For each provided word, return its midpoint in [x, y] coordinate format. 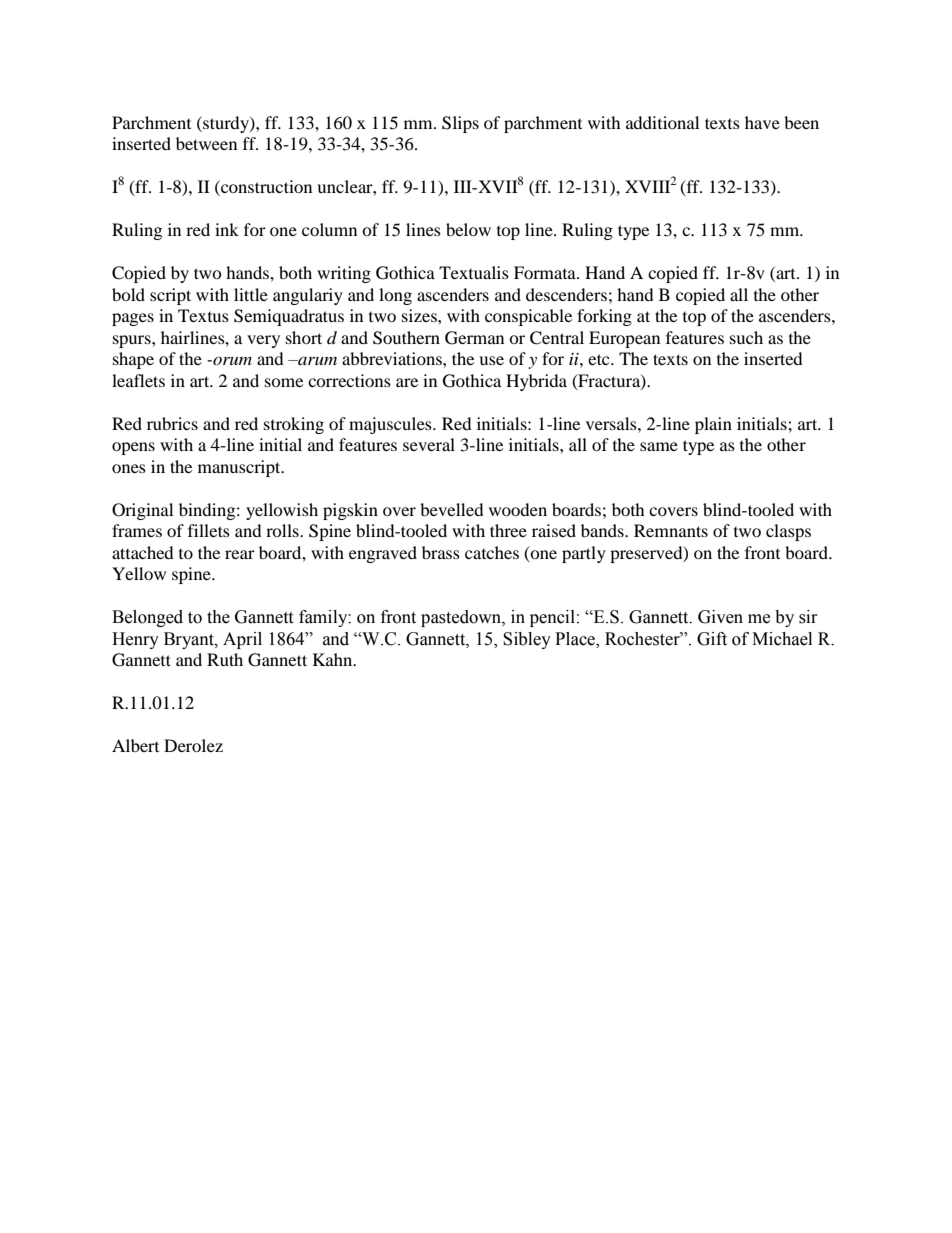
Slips [460, 124]
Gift [712, 639]
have [762, 122]
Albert [135, 745]
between [206, 143]
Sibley [527, 640]
